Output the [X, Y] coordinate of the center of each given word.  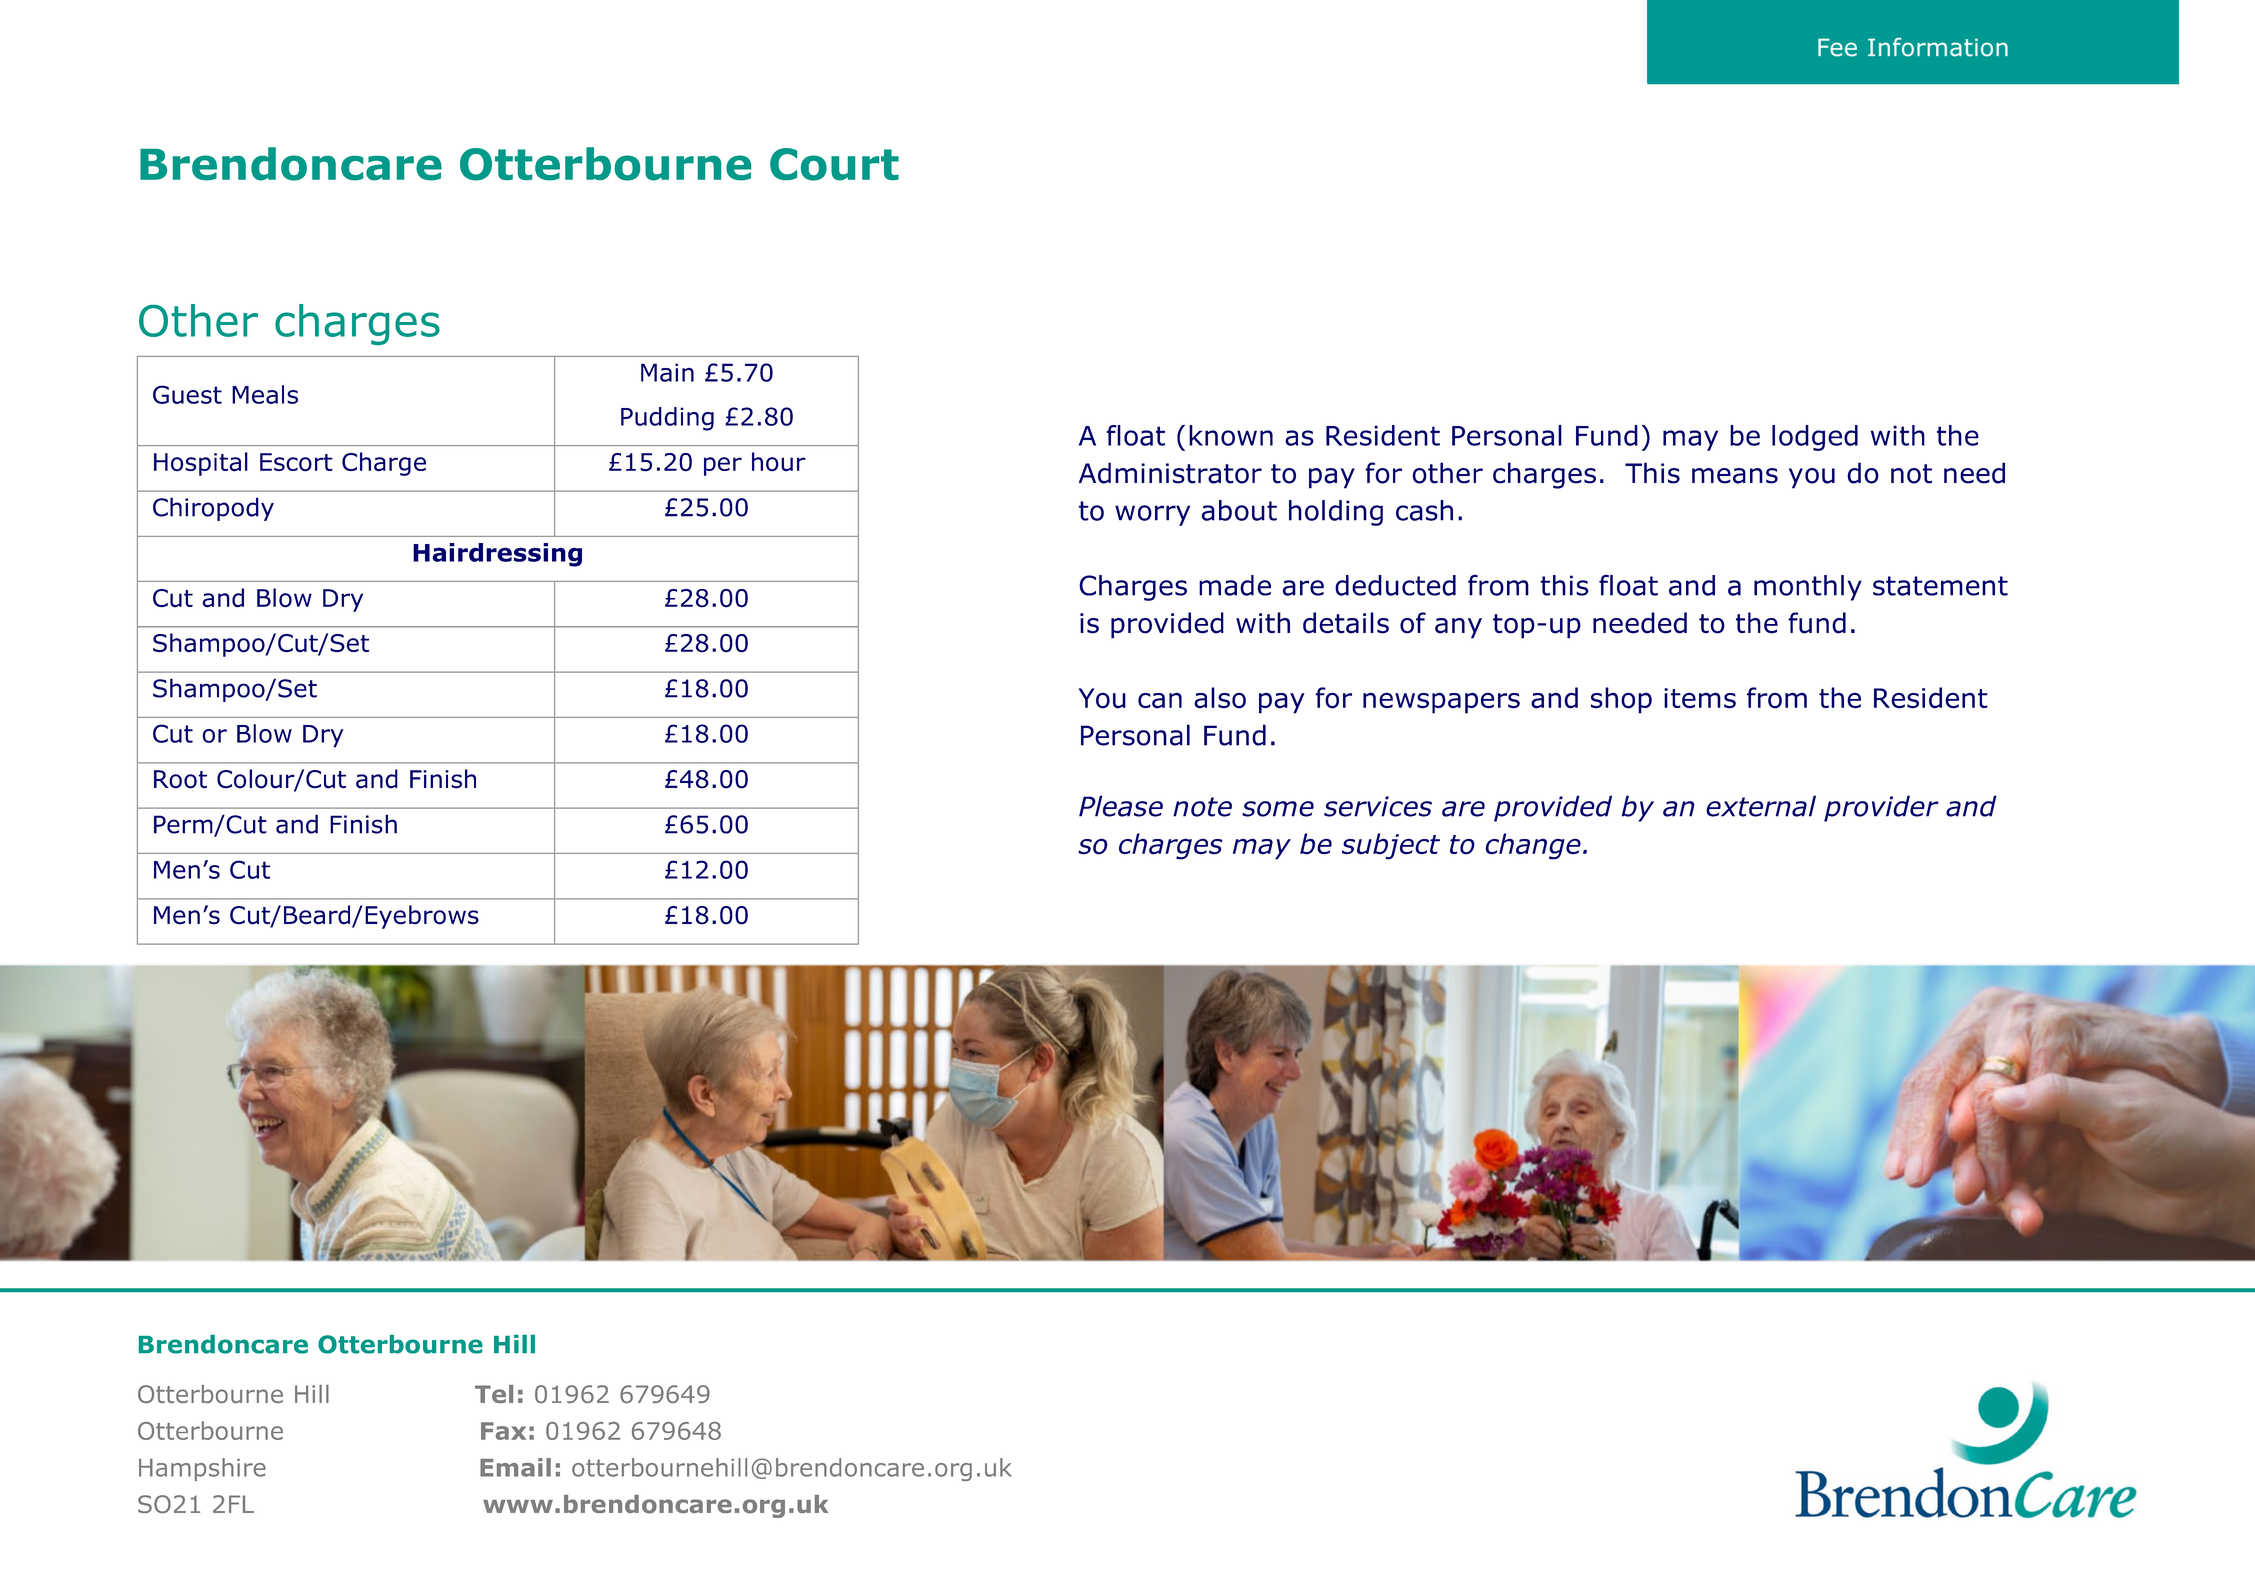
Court [834, 164]
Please [1121, 806]
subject [1391, 846]
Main [667, 372]
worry [1152, 515]
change [1533, 846]
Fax [503, 1431]
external [1761, 806]
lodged [1815, 438]
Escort [296, 462]
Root [180, 779]
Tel [494, 1394]
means [1735, 476]
